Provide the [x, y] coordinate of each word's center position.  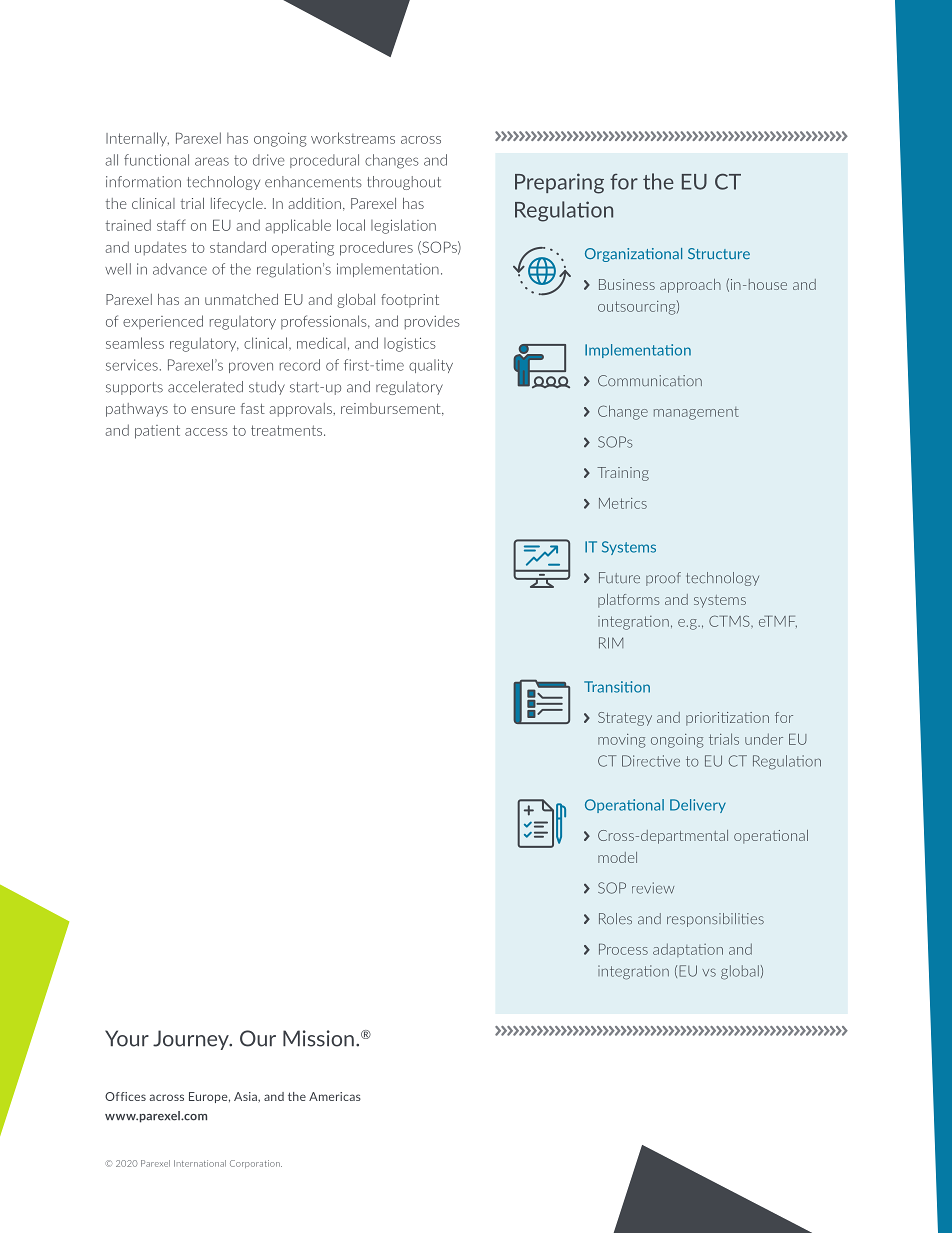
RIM [611, 643]
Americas [335, 1096]
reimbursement [392, 409]
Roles [615, 919]
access [206, 432]
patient [157, 432]
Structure [719, 253]
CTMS [730, 621]
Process [623, 949]
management [696, 413]
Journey [192, 1040]
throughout [404, 183]
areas [212, 161]
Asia [246, 1096]
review [653, 888]
